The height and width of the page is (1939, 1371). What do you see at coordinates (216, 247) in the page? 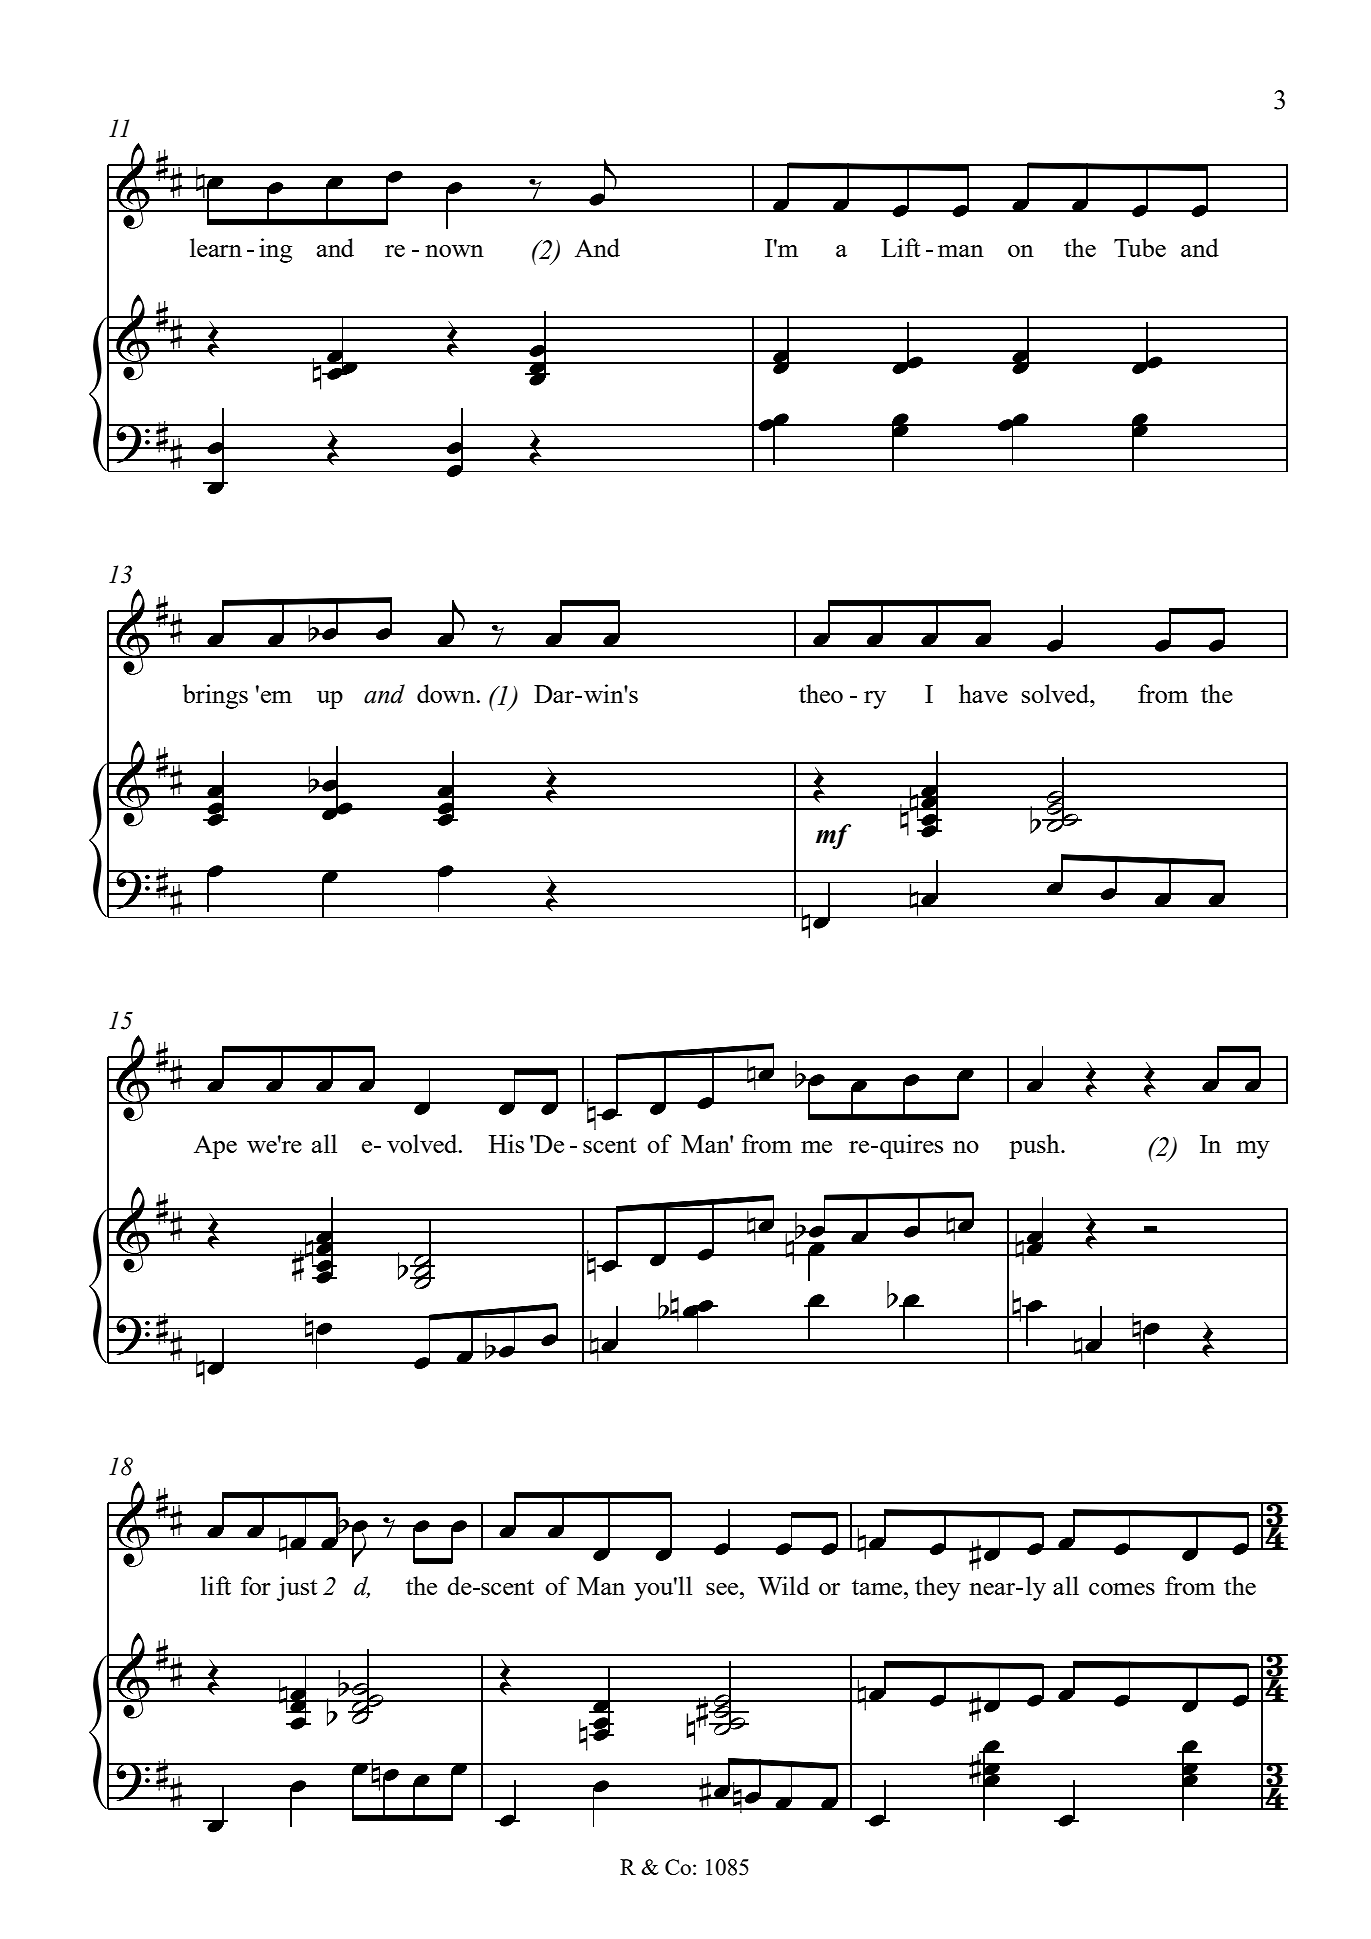
I see `learn` at bounding box center [216, 247].
